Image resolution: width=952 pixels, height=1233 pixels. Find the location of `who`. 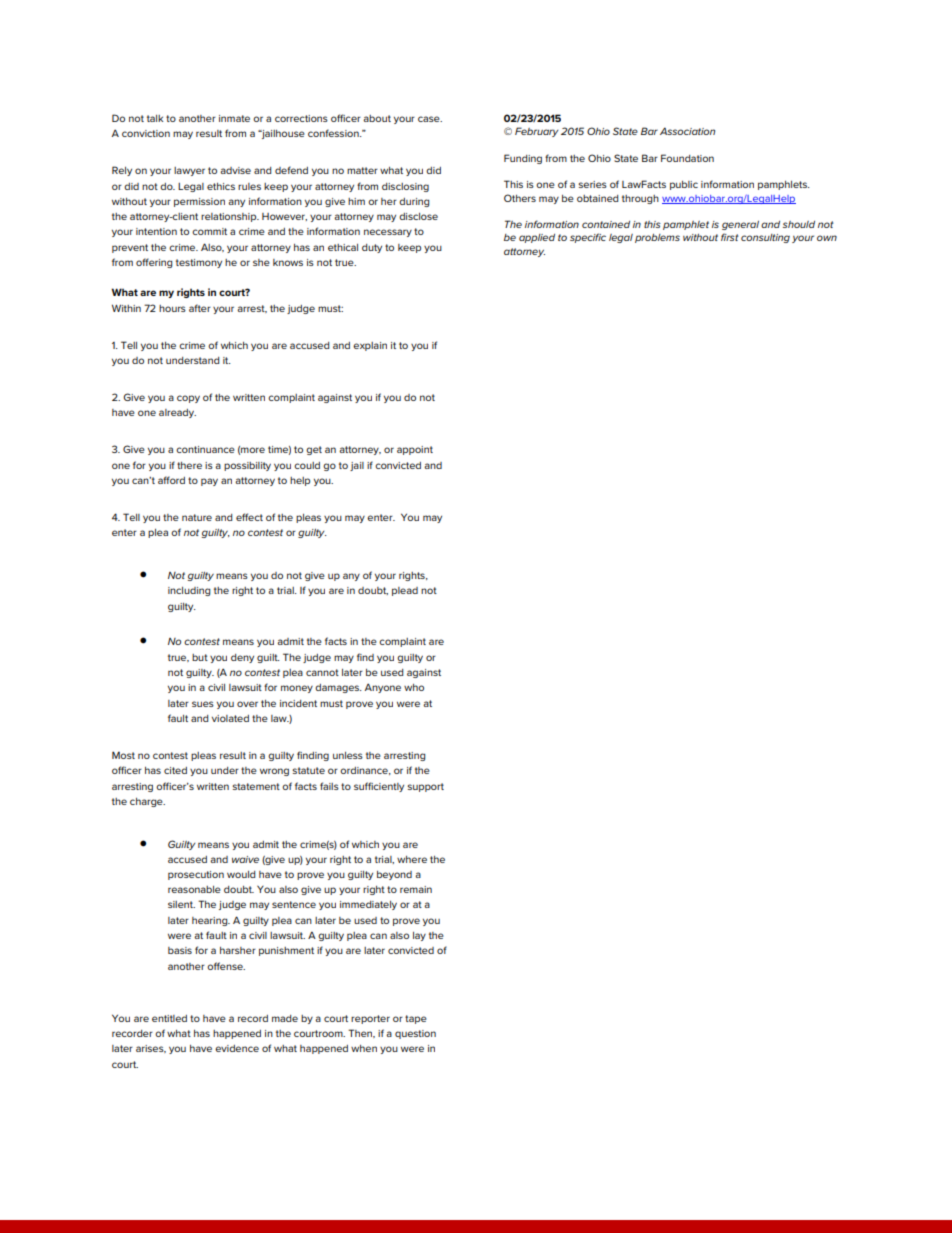

who is located at coordinates (414, 687).
